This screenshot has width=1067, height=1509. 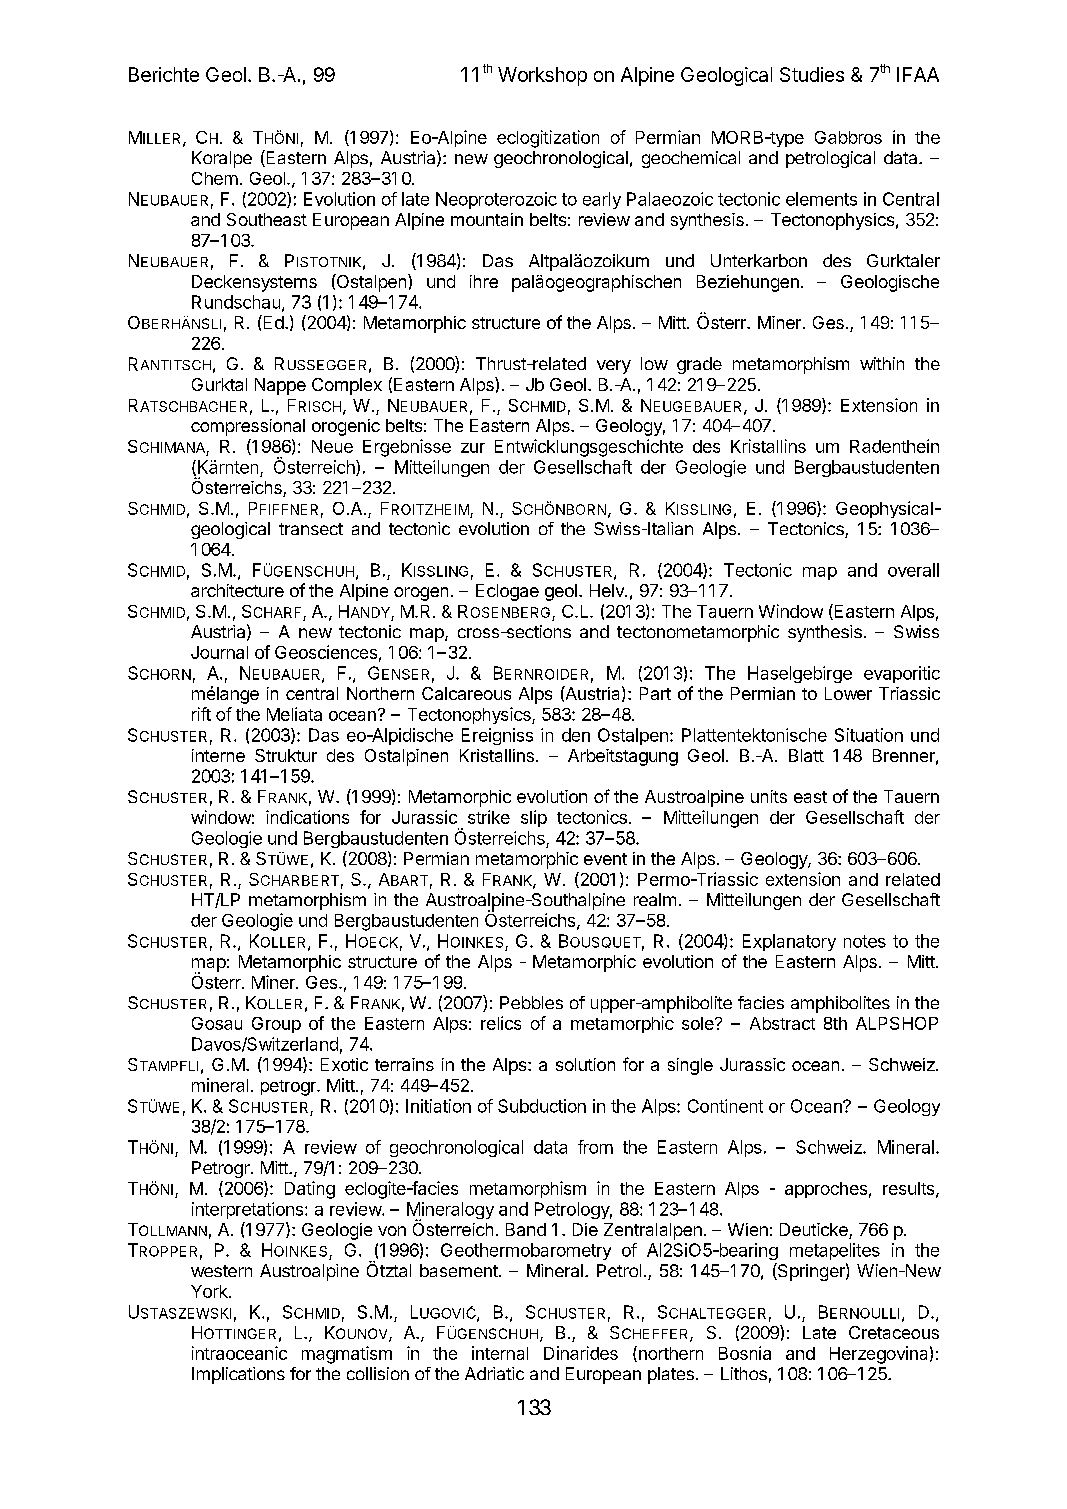 I want to click on Cretaceous, so click(x=894, y=1332).
